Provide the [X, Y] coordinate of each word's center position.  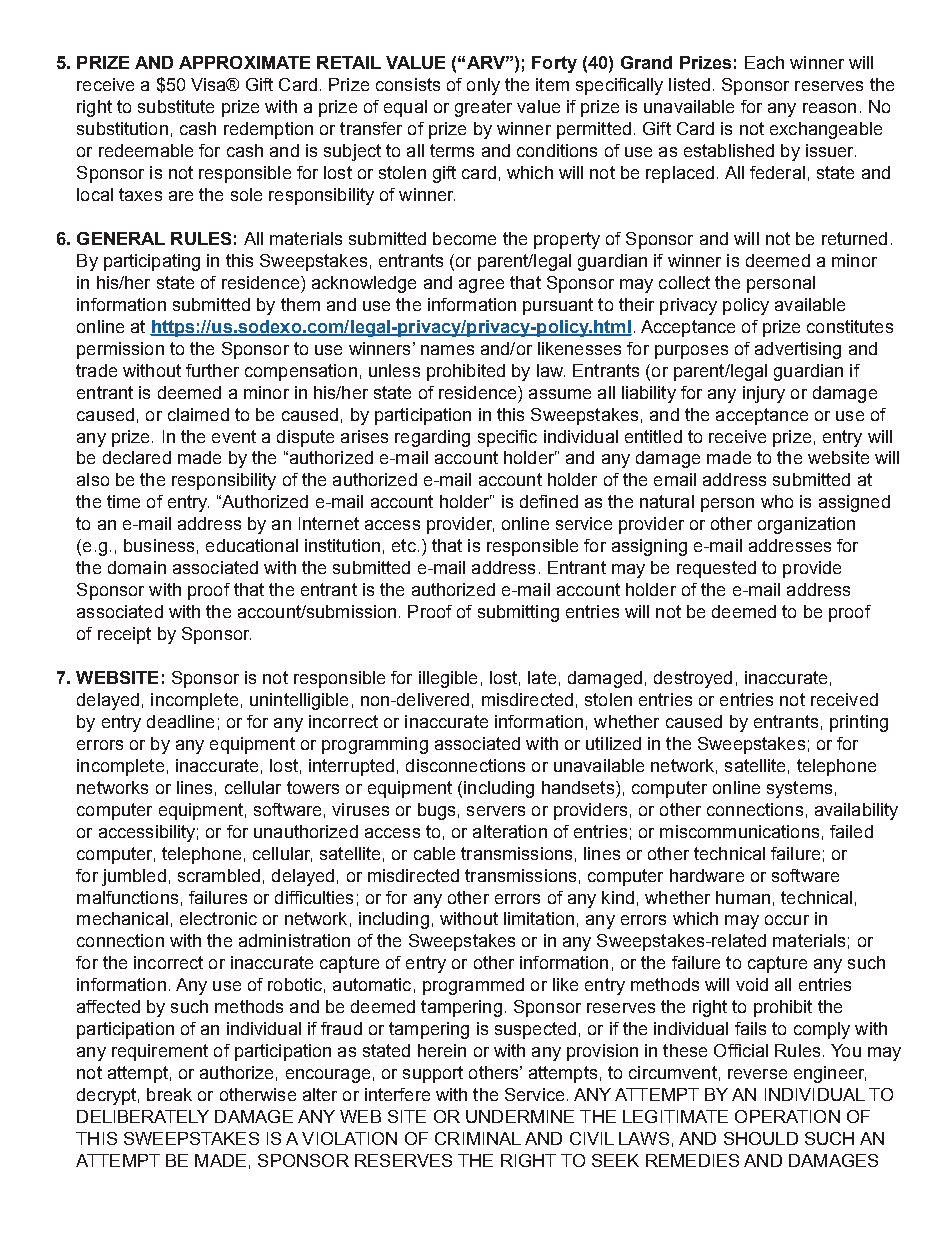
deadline [180, 721]
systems [799, 789]
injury [764, 394]
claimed [198, 414]
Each [764, 62]
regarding [432, 438]
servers [496, 811]
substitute [176, 106]
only [483, 86]
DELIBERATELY [143, 1116]
